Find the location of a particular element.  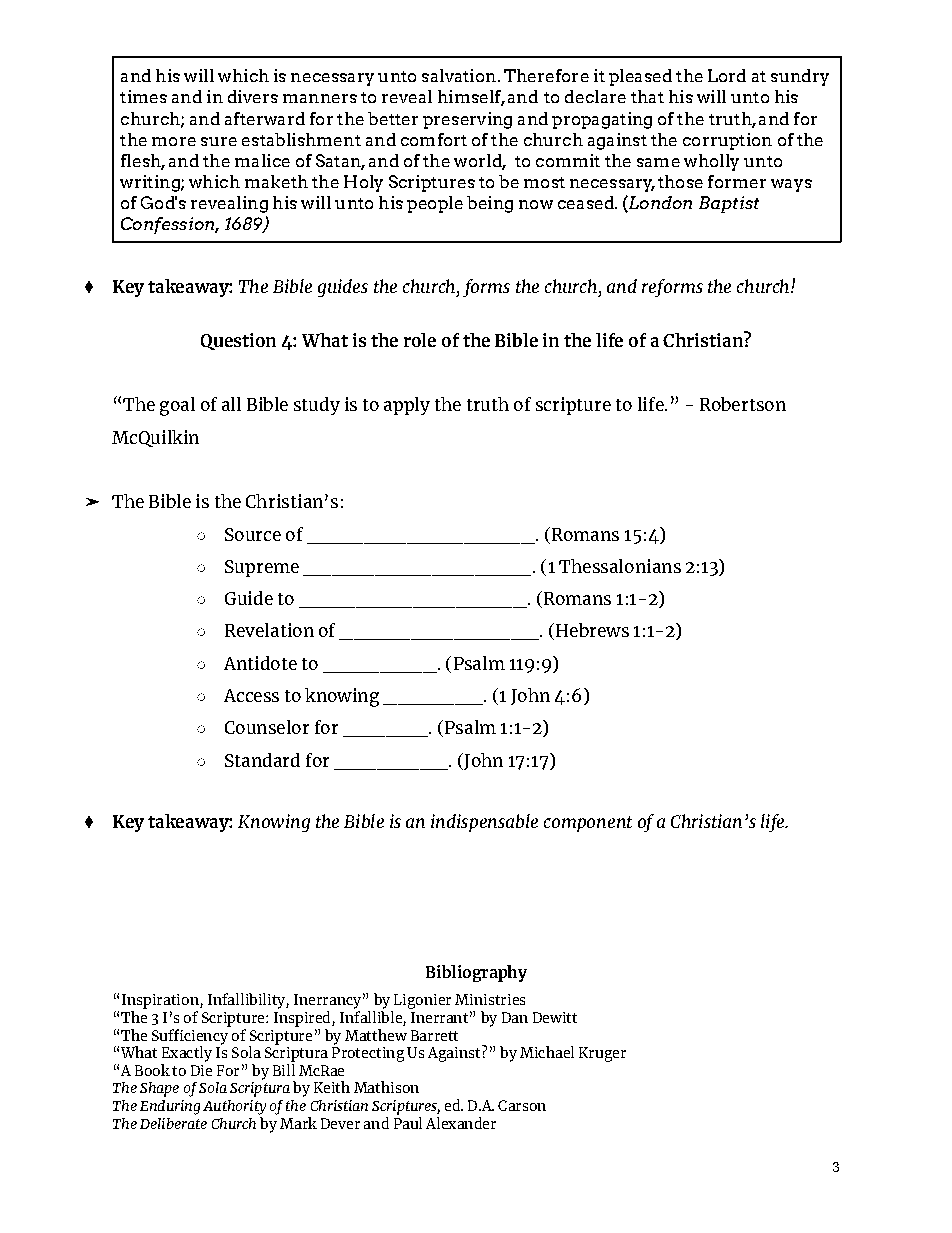

Alexander is located at coordinates (461, 1123).
